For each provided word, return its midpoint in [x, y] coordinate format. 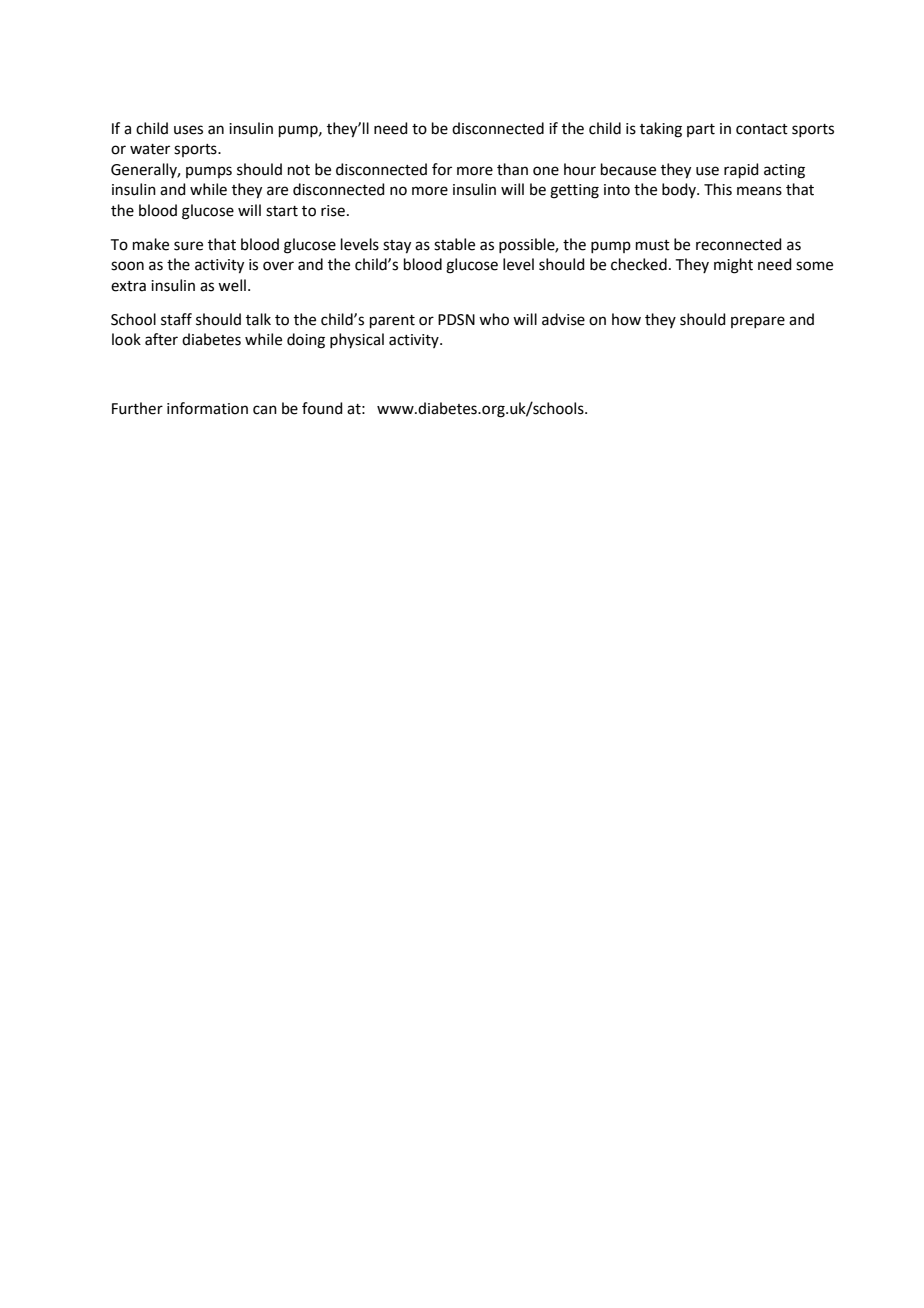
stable [454, 244]
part [701, 130]
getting [574, 191]
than [512, 169]
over [278, 266]
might [733, 266]
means [759, 191]
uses [188, 130]
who [494, 319]
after [161, 339]
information [207, 408]
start [282, 211]
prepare [758, 322]
